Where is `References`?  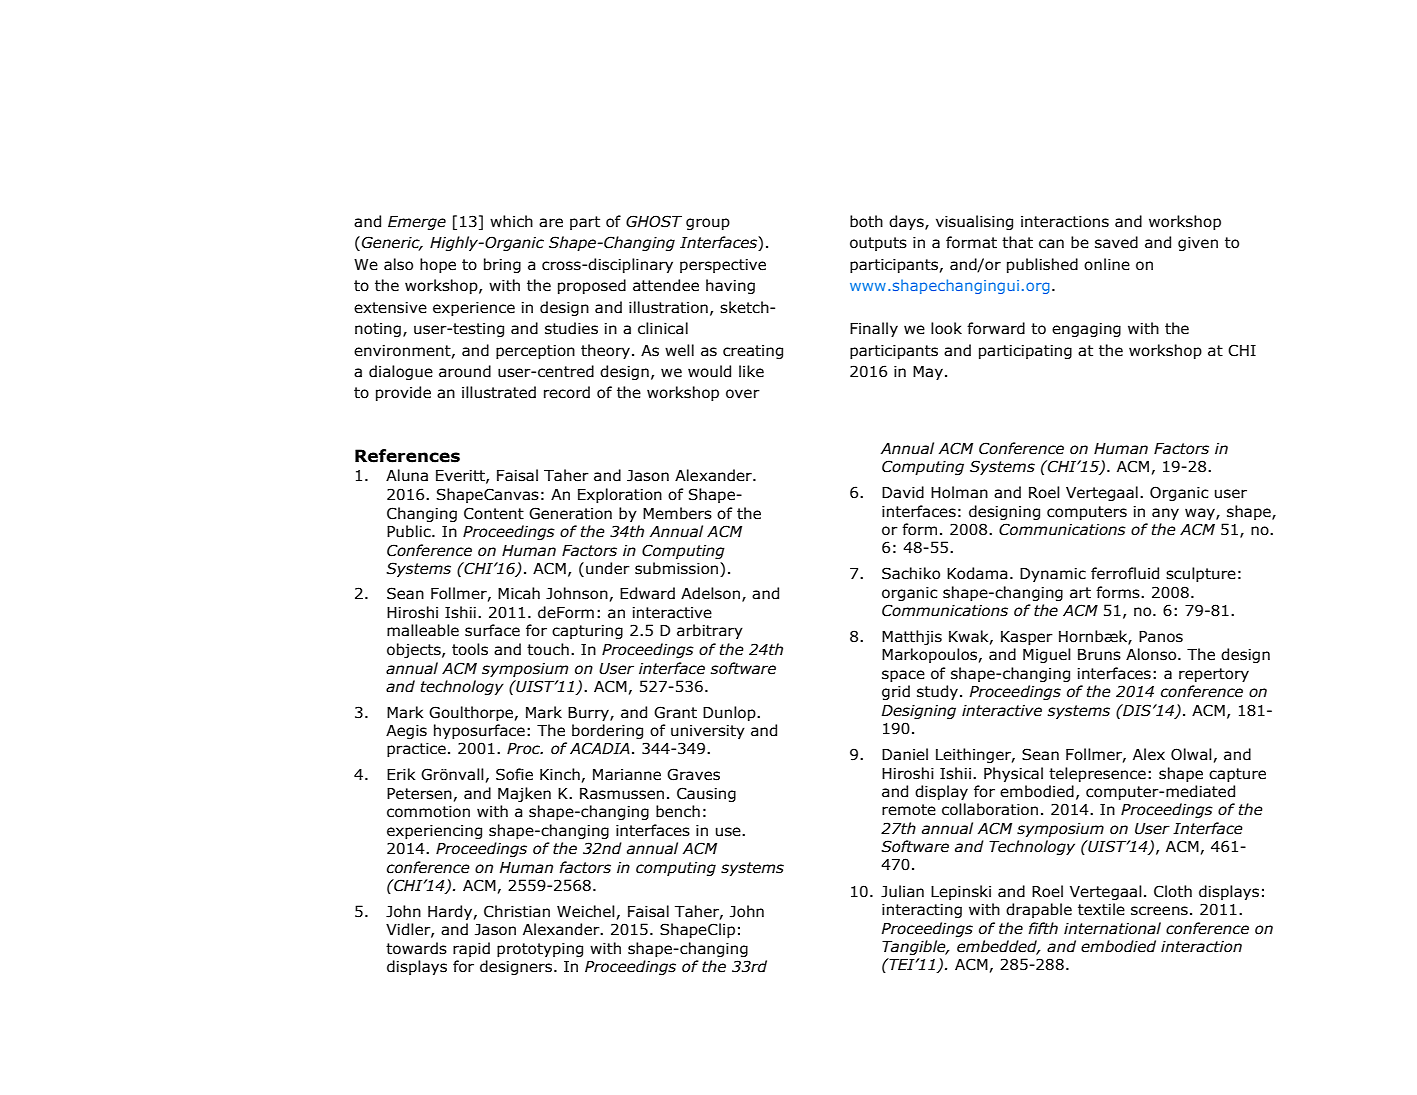 References is located at coordinates (407, 456).
